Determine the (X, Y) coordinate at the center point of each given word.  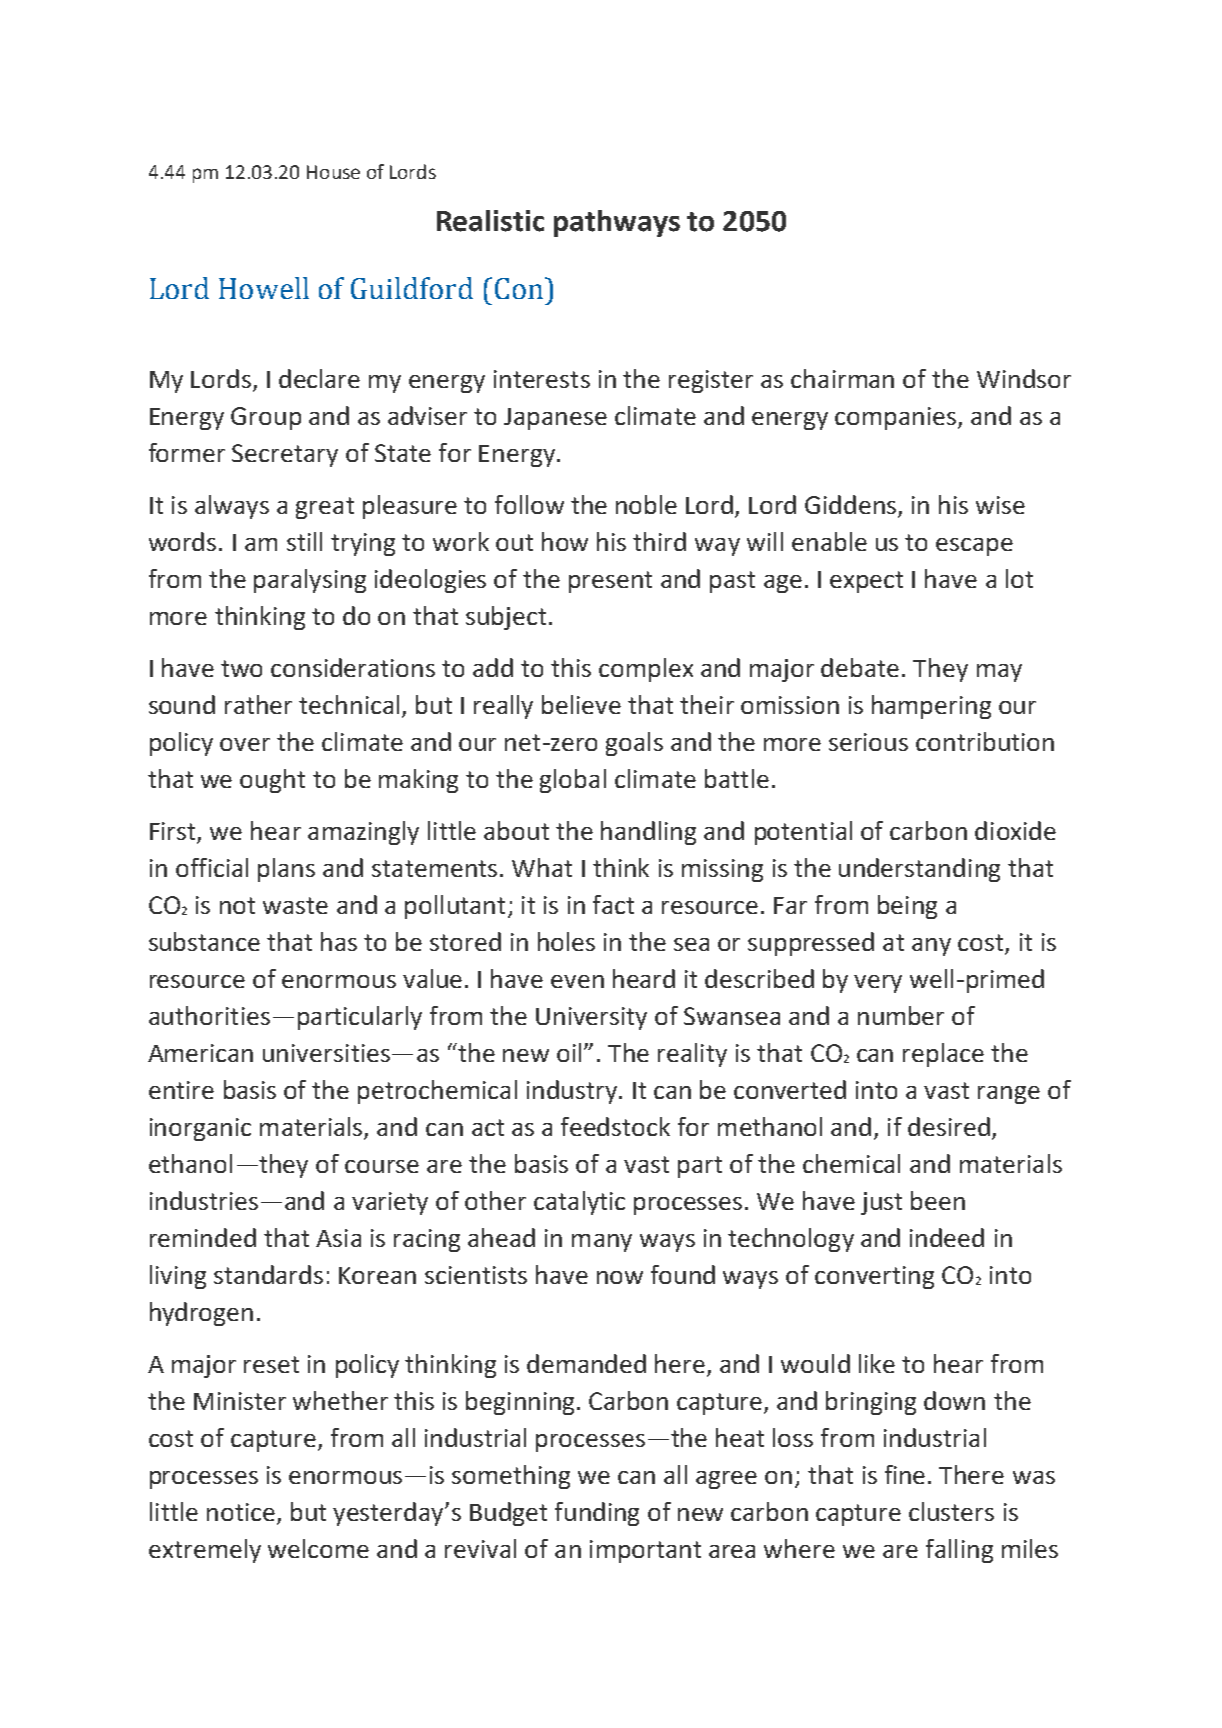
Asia (338, 1238)
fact (613, 904)
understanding (919, 870)
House (333, 172)
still (304, 541)
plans (286, 870)
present (610, 582)
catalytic (579, 1203)
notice (241, 1512)
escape (974, 547)
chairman (842, 378)
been (938, 1200)
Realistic (490, 221)
